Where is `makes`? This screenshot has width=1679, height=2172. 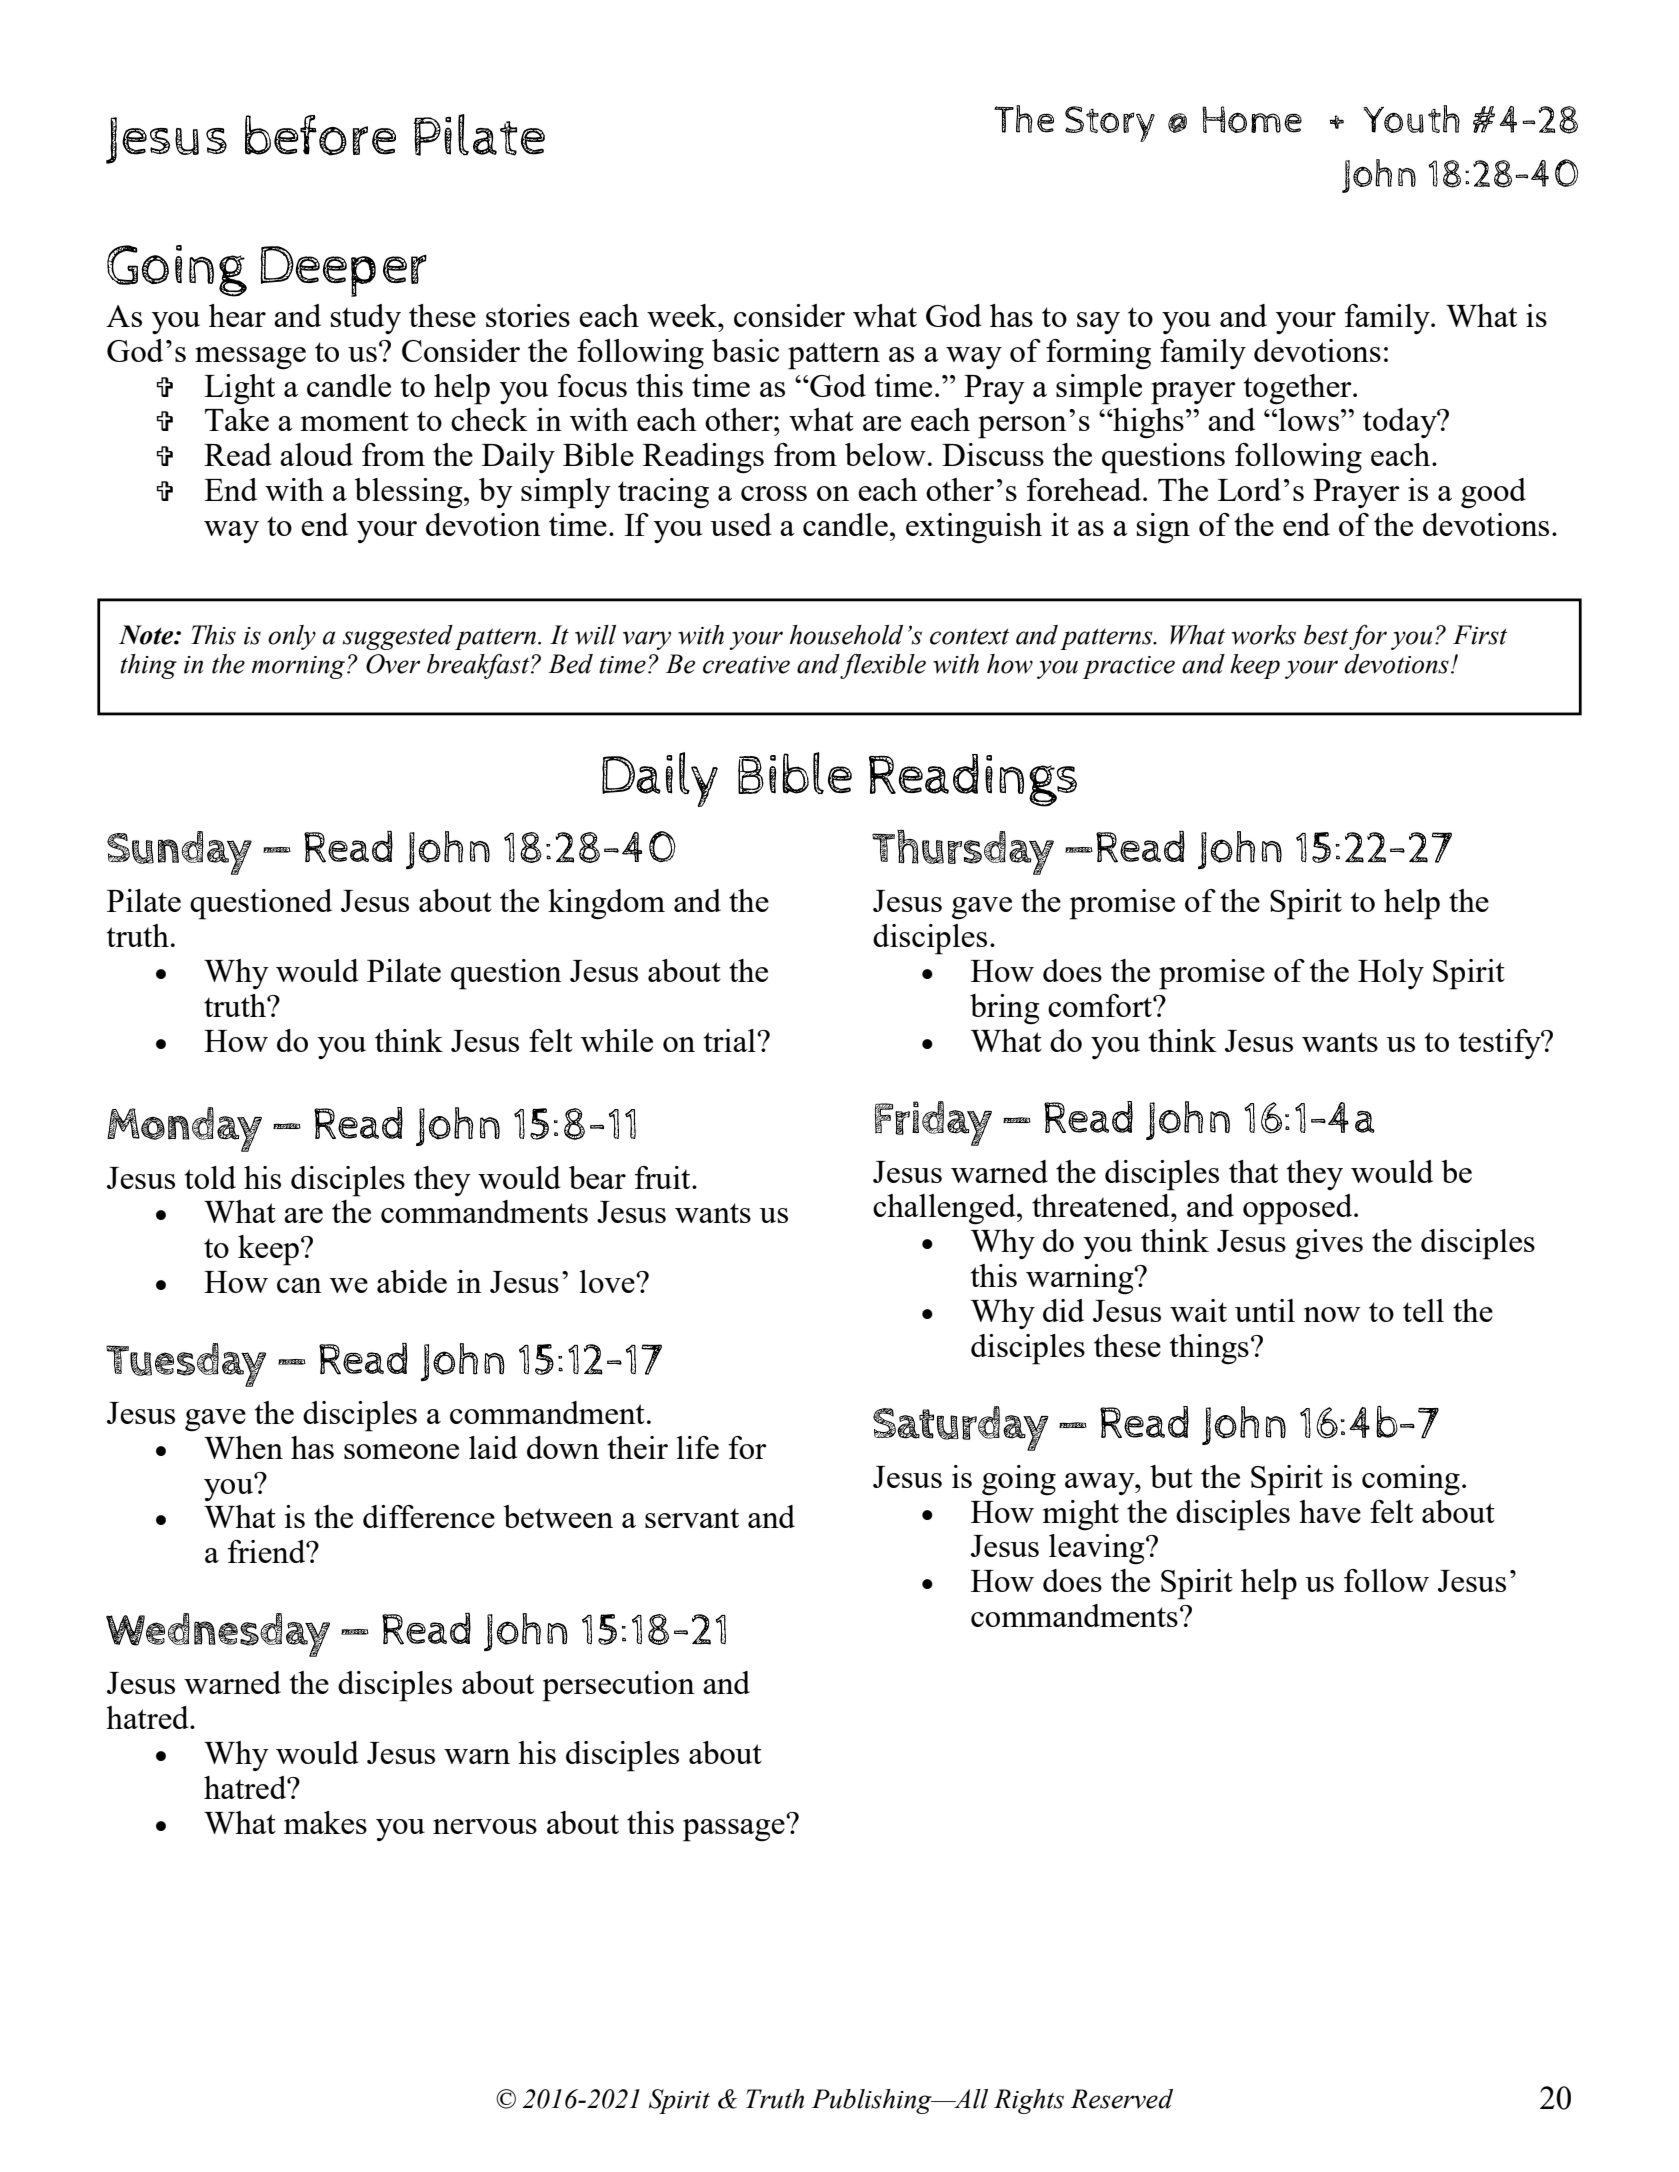 makes is located at coordinates (325, 1822).
